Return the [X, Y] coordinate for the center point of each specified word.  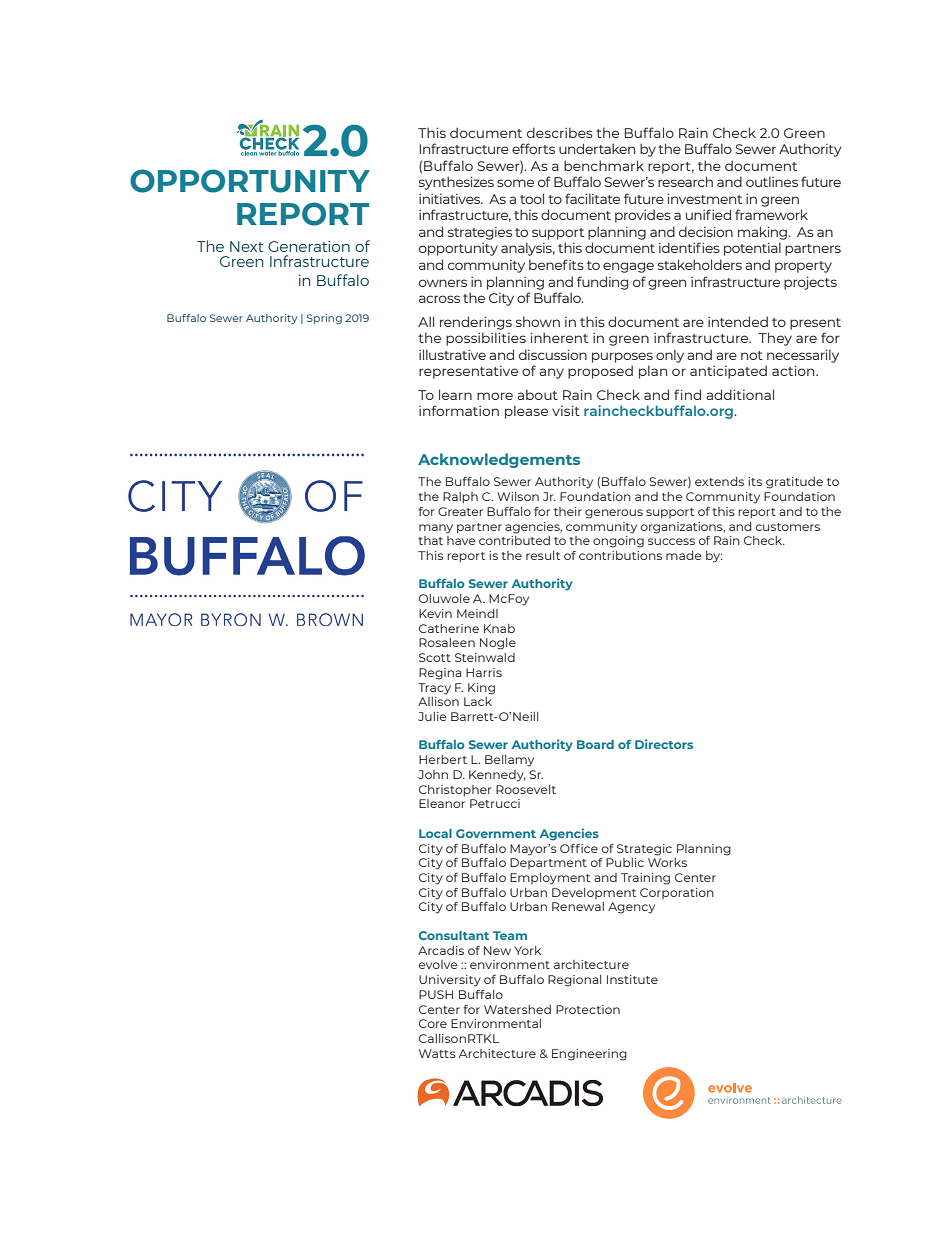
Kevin [435, 613]
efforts [533, 148]
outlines [772, 181]
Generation [309, 246]
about [537, 394]
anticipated [728, 372]
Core [433, 1023]
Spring [324, 319]
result [543, 555]
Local [435, 833]
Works [667, 862]
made [684, 555]
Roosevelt [526, 789]
